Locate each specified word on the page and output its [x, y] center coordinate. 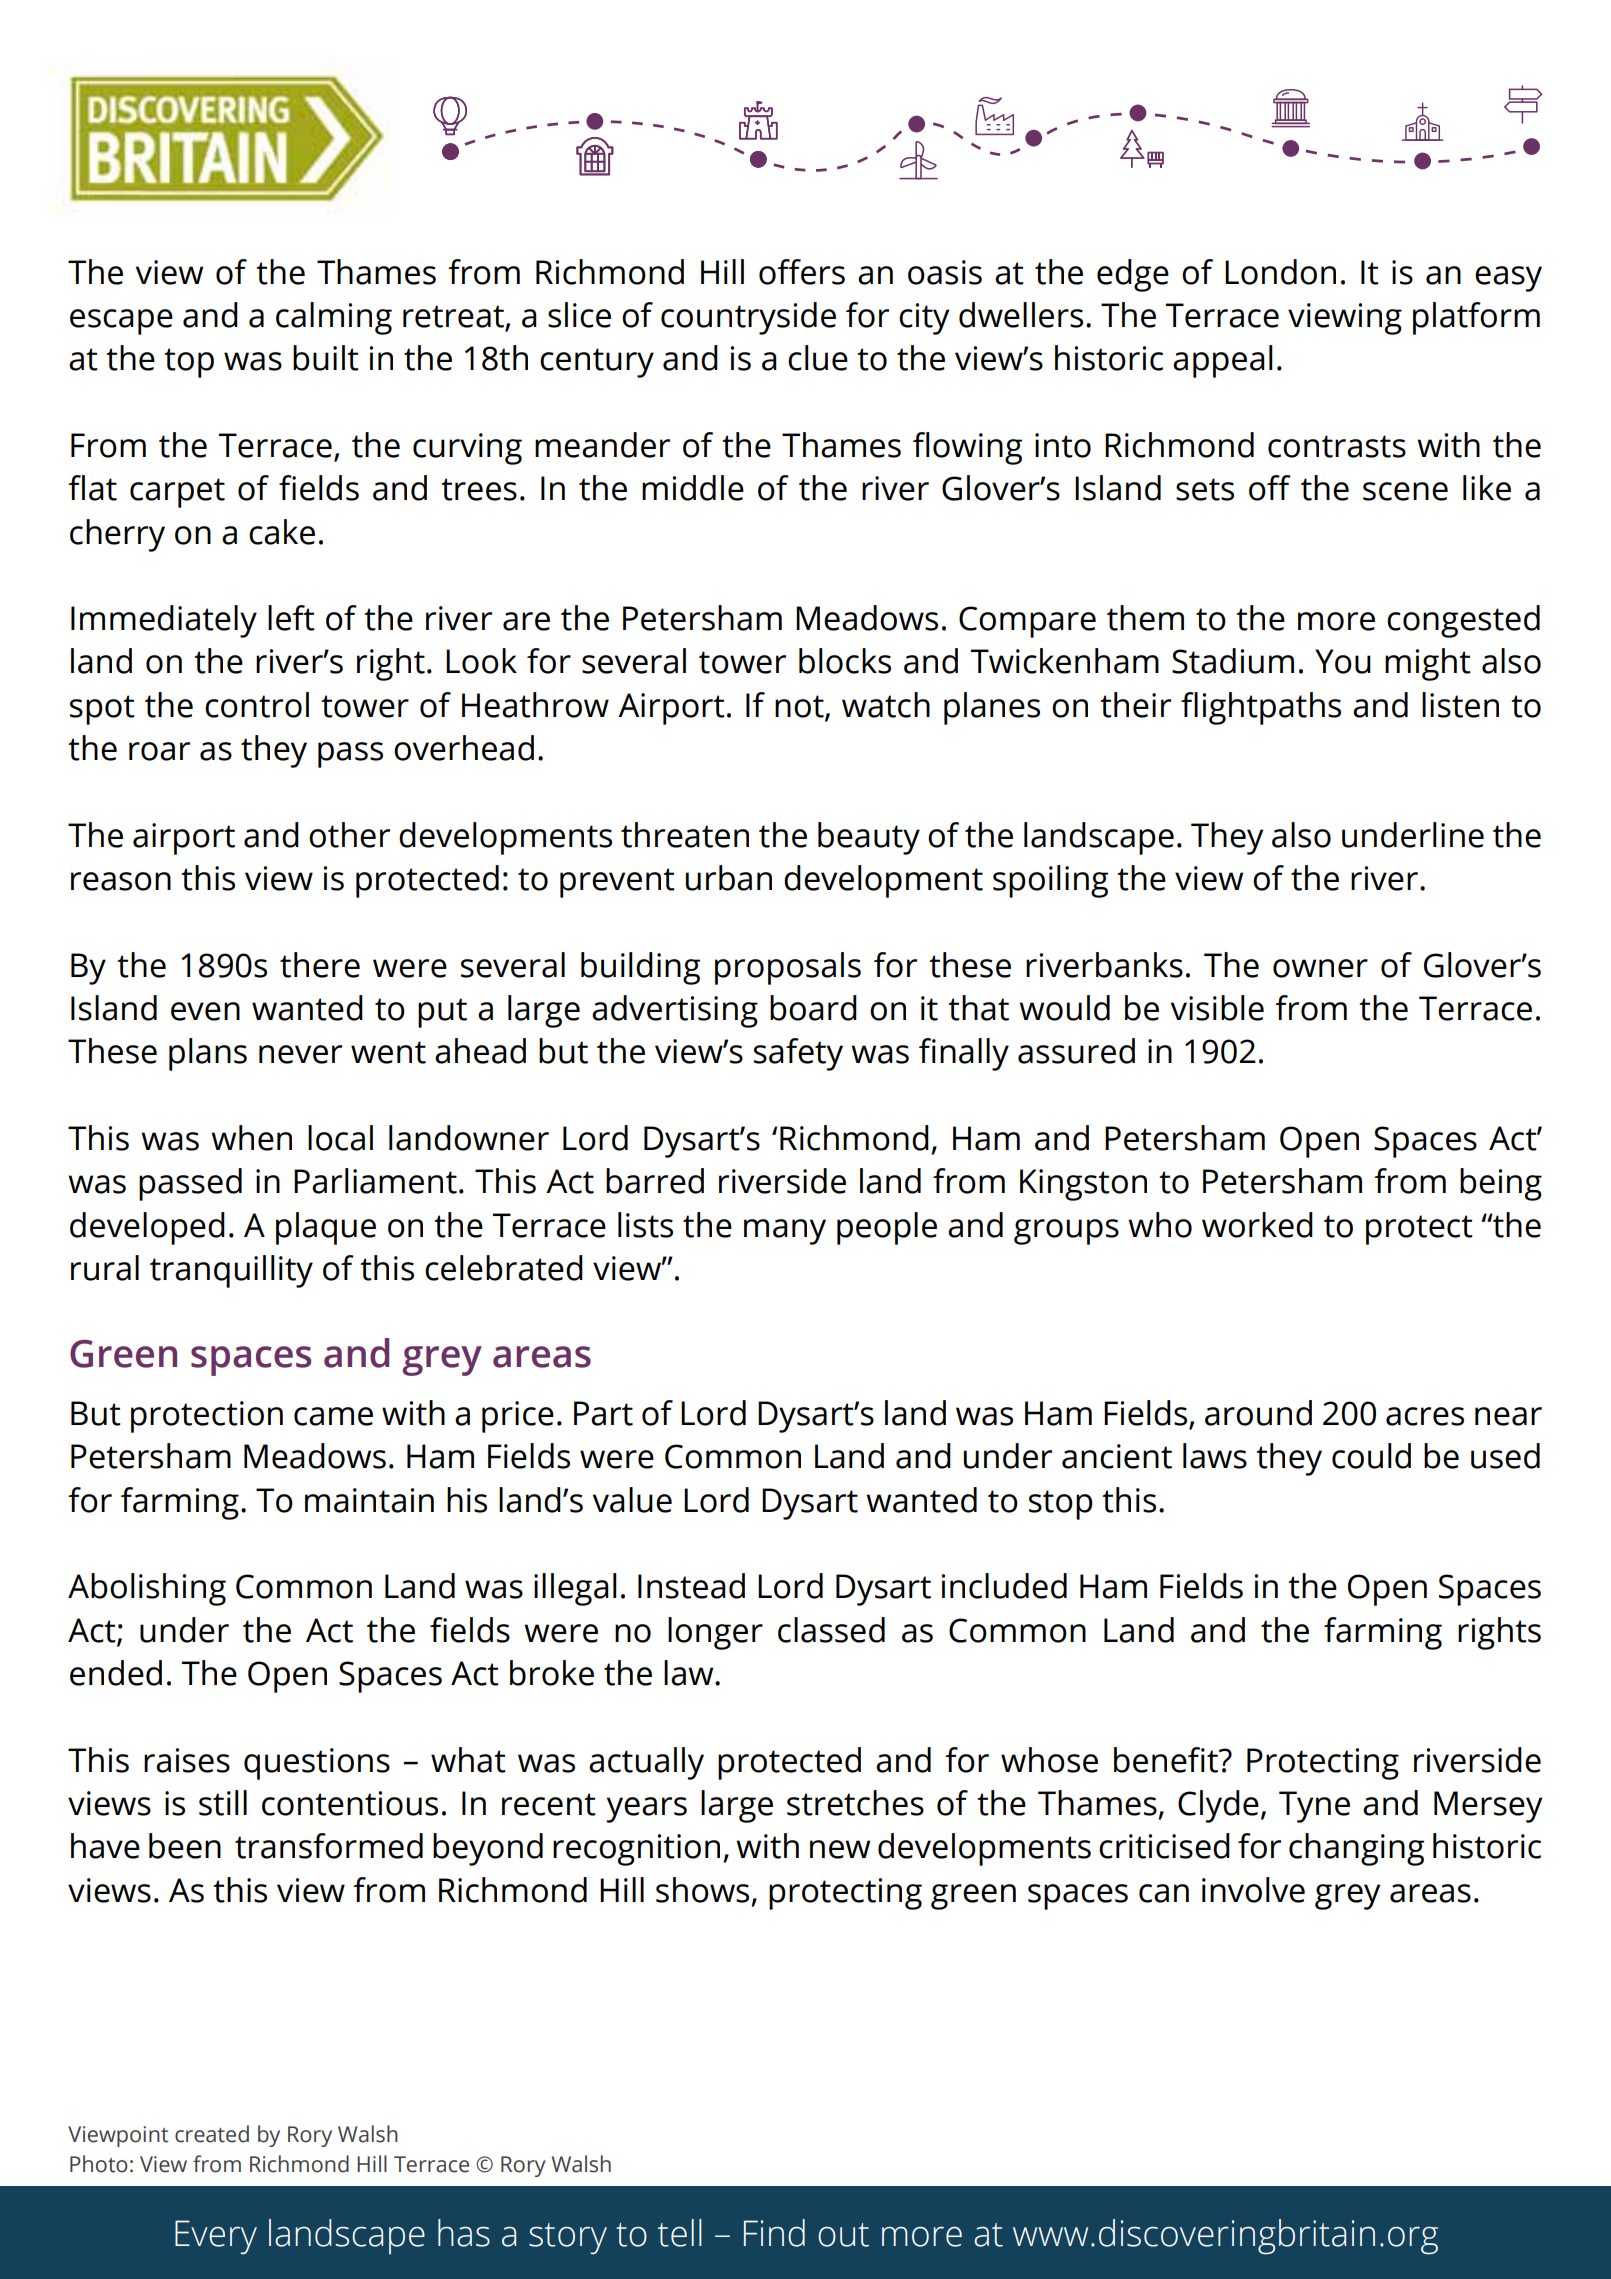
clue [818, 358]
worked [1257, 1225]
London [1280, 272]
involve [1253, 1890]
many [785, 1232]
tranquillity [231, 1271]
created [212, 2134]
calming [334, 318]
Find [774, 2233]
